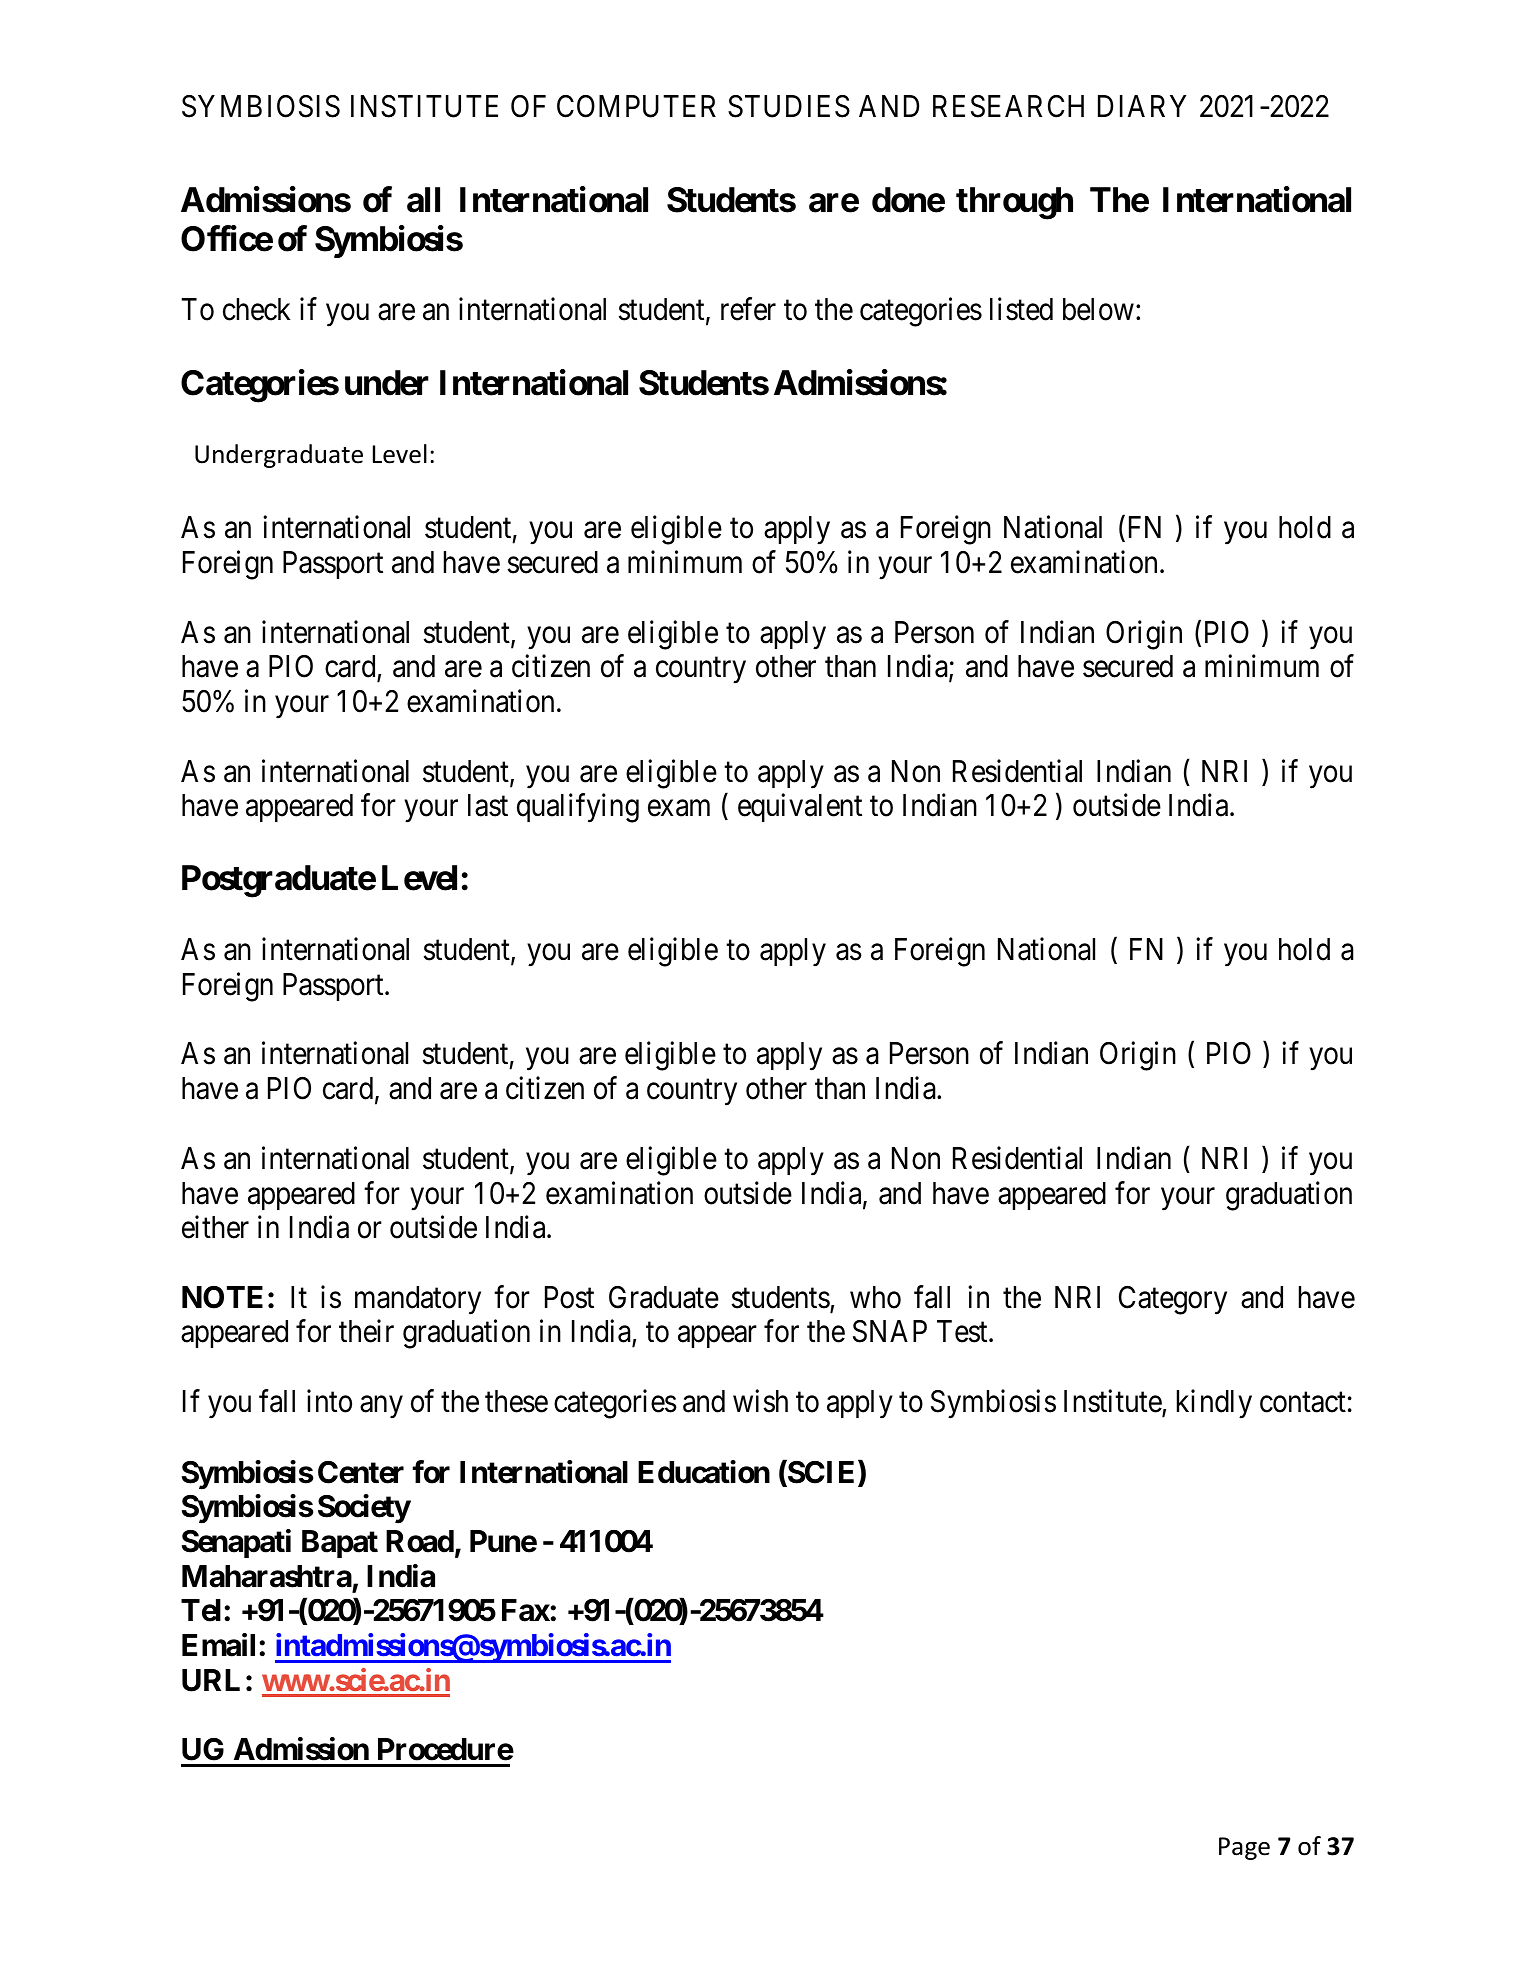  What do you see at coordinates (1098, 309) in the screenshot?
I see `below` at bounding box center [1098, 309].
